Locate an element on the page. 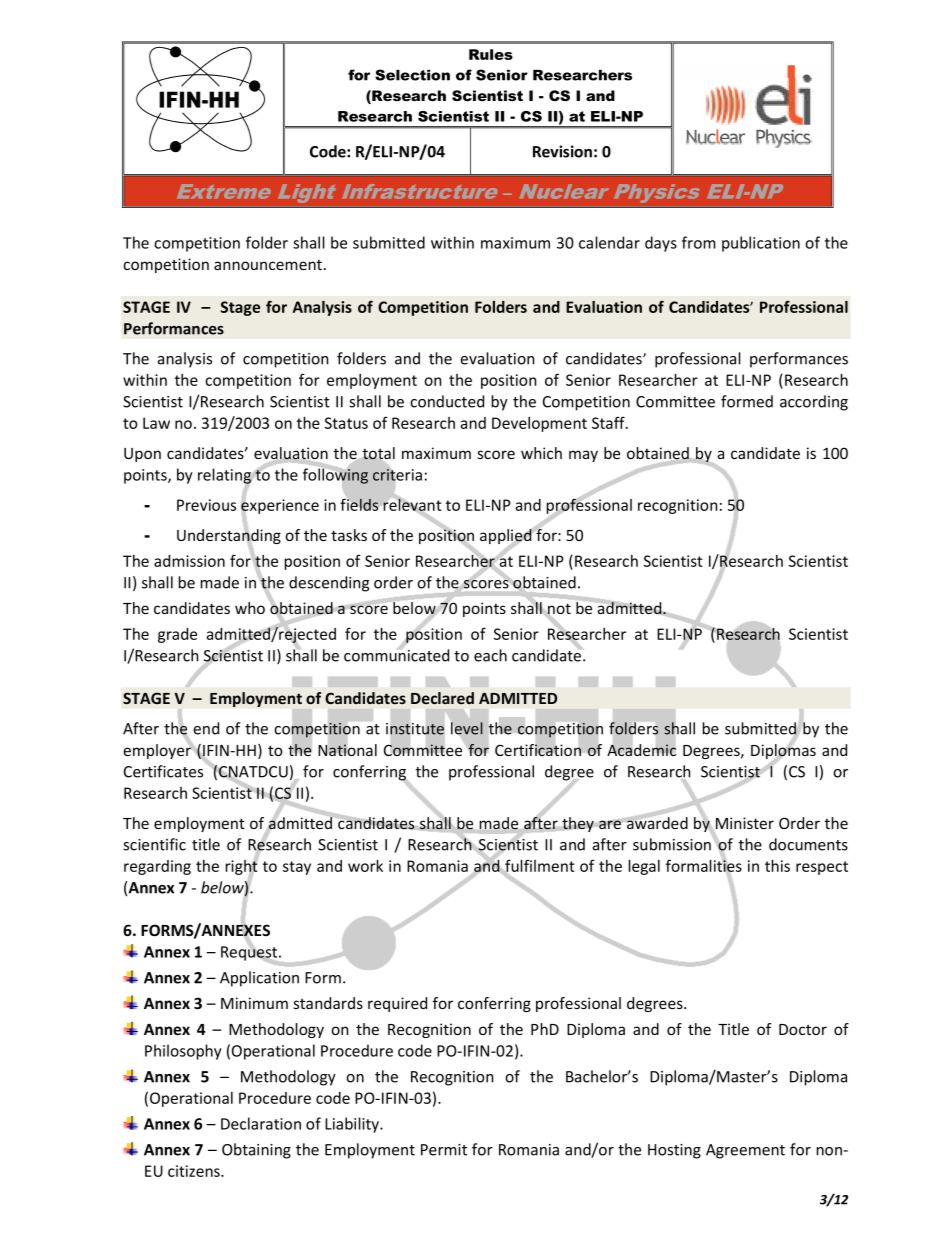 The height and width of the document is (1233, 952). Law is located at coordinates (156, 423).
